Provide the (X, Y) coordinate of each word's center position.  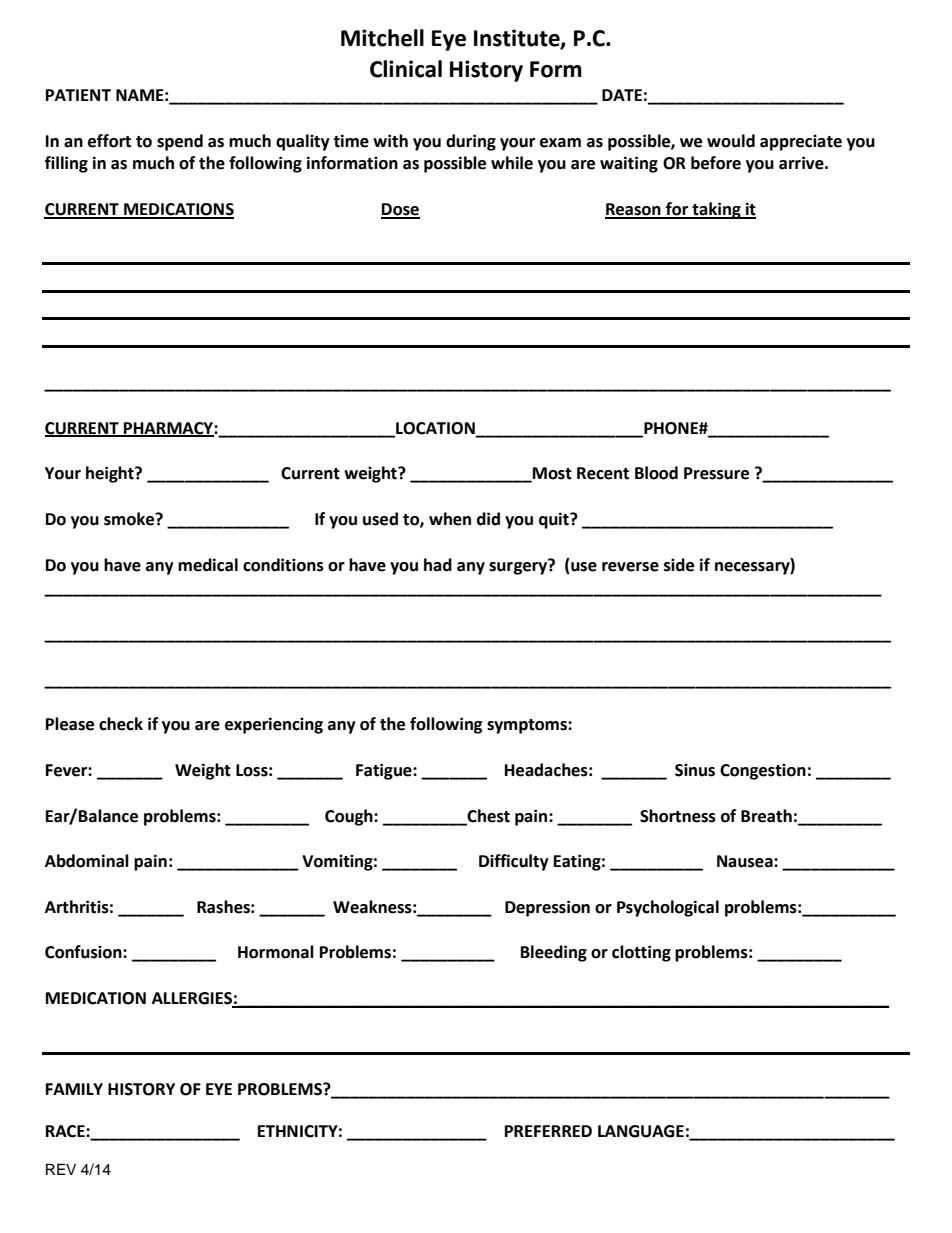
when (450, 519)
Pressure (716, 473)
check (121, 724)
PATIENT (78, 95)
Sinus (695, 770)
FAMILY (74, 1089)
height (111, 474)
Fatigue (385, 771)
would (731, 141)
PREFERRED (548, 1131)
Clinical (406, 69)
